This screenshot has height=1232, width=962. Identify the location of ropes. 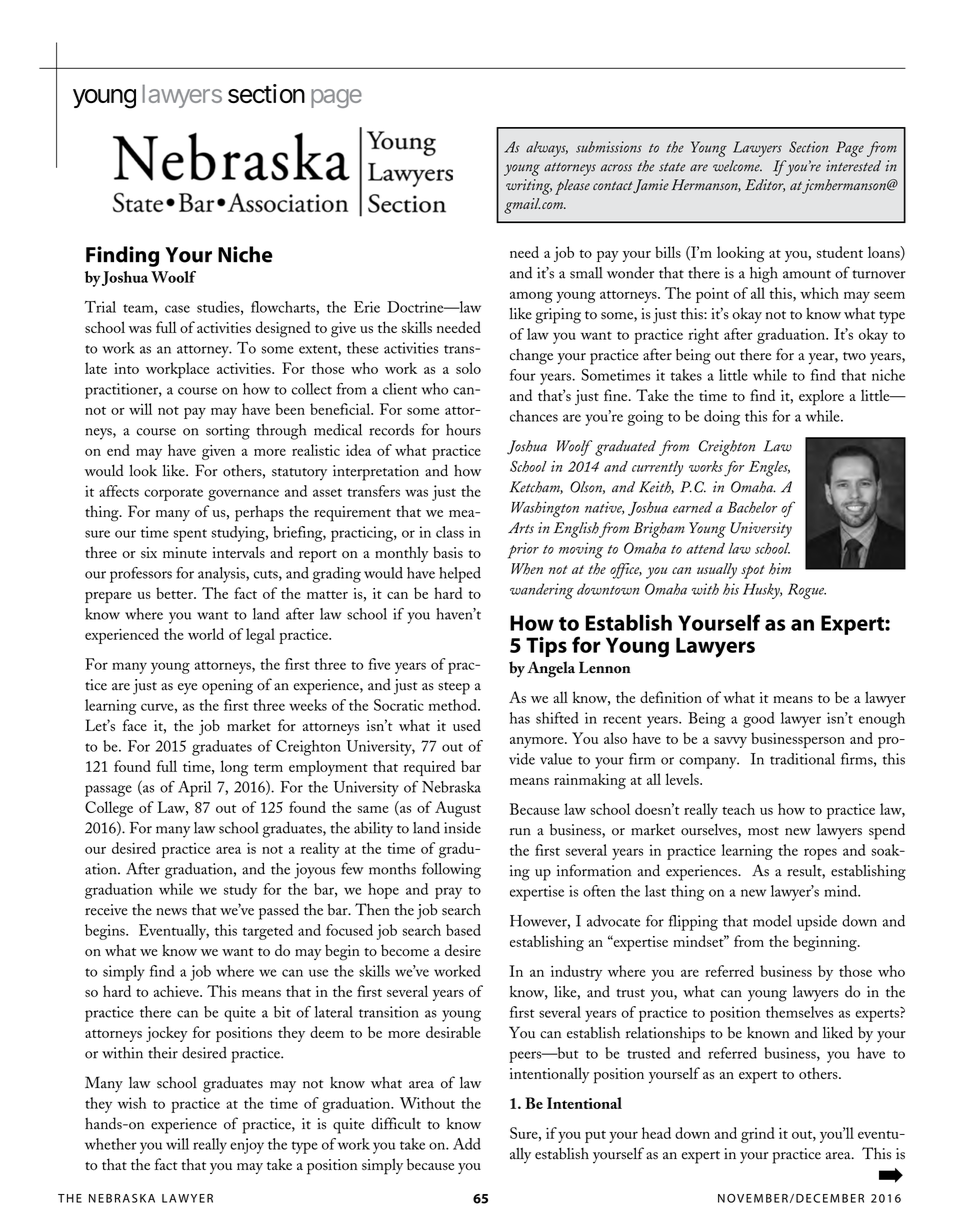
(820, 854).
